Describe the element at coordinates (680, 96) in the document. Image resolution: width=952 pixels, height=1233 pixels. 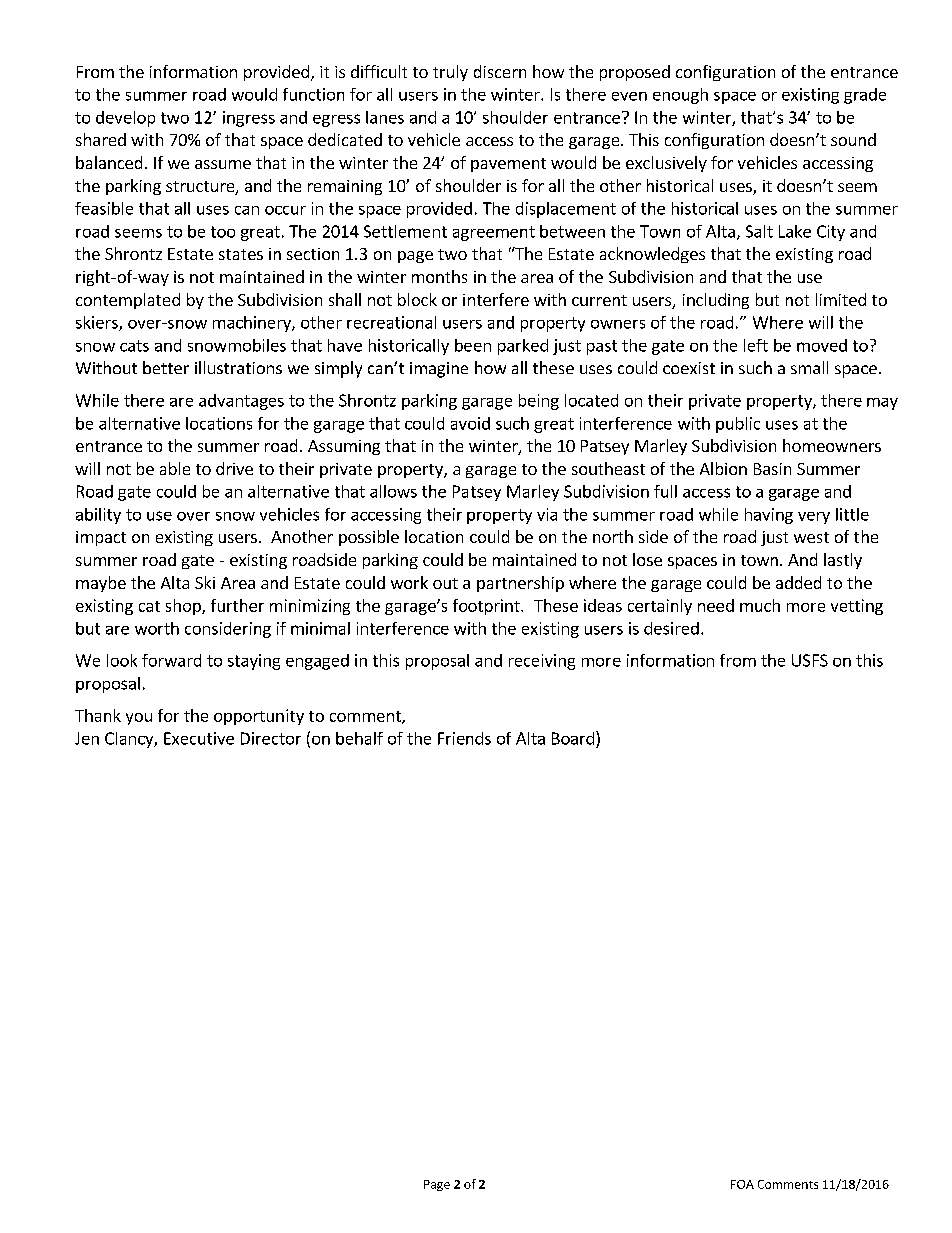
I see `enough` at that location.
